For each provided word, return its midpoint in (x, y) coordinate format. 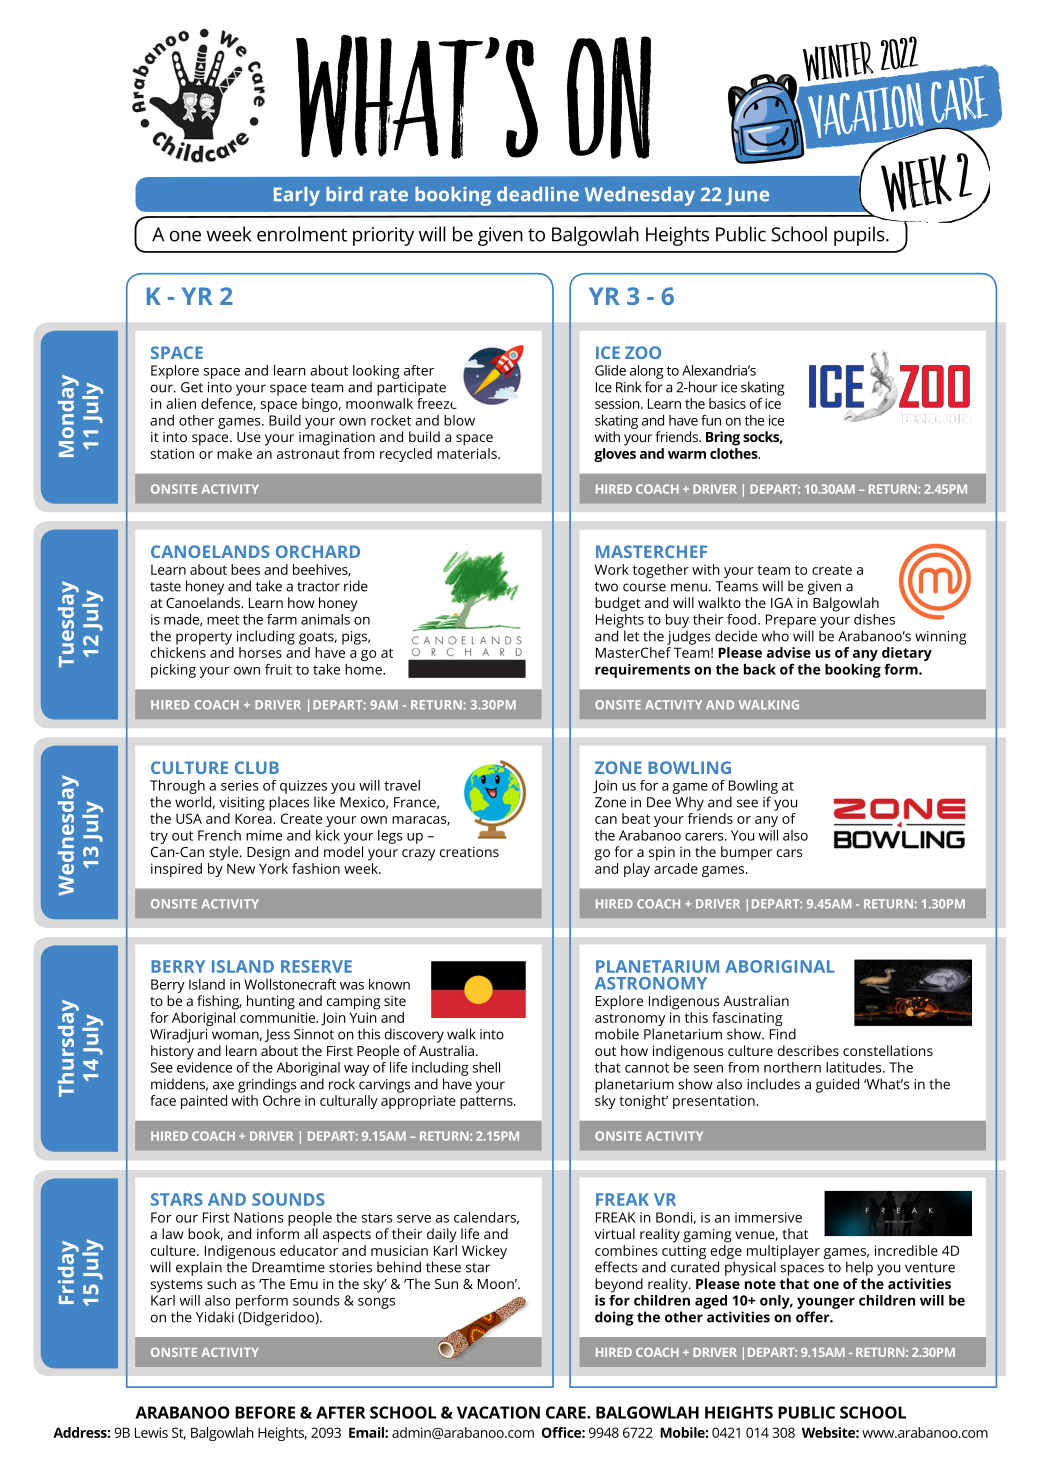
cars (789, 853)
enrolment (302, 234)
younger (826, 1303)
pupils (860, 236)
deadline (538, 194)
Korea (254, 818)
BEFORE (265, 1412)
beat (636, 818)
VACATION (498, 1412)
